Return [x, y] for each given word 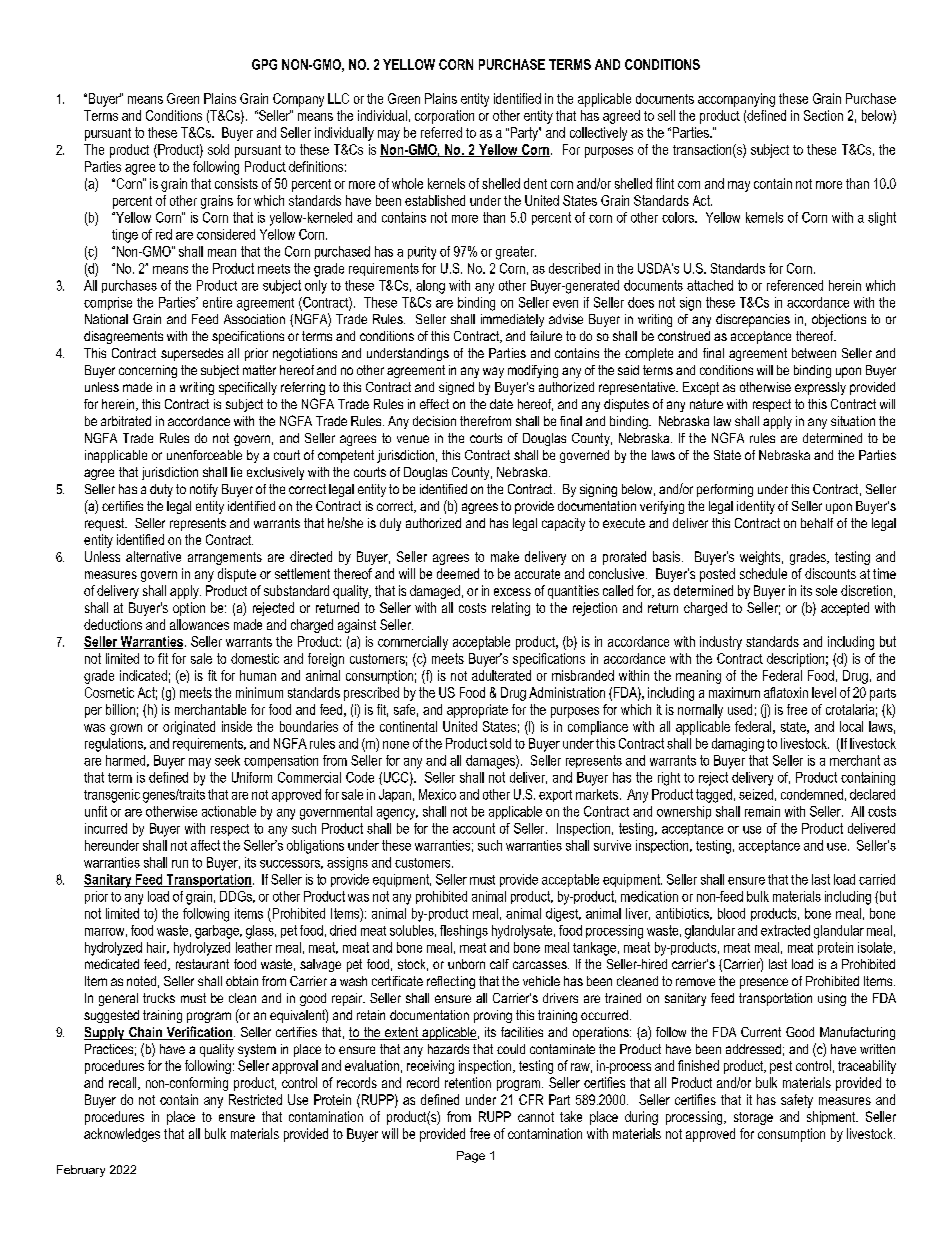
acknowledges [122, 1135]
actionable [229, 811]
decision [434, 421]
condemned [812, 794]
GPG [264, 64]
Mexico [437, 794]
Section [823, 115]
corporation [444, 117]
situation [853, 421]
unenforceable [204, 455]
